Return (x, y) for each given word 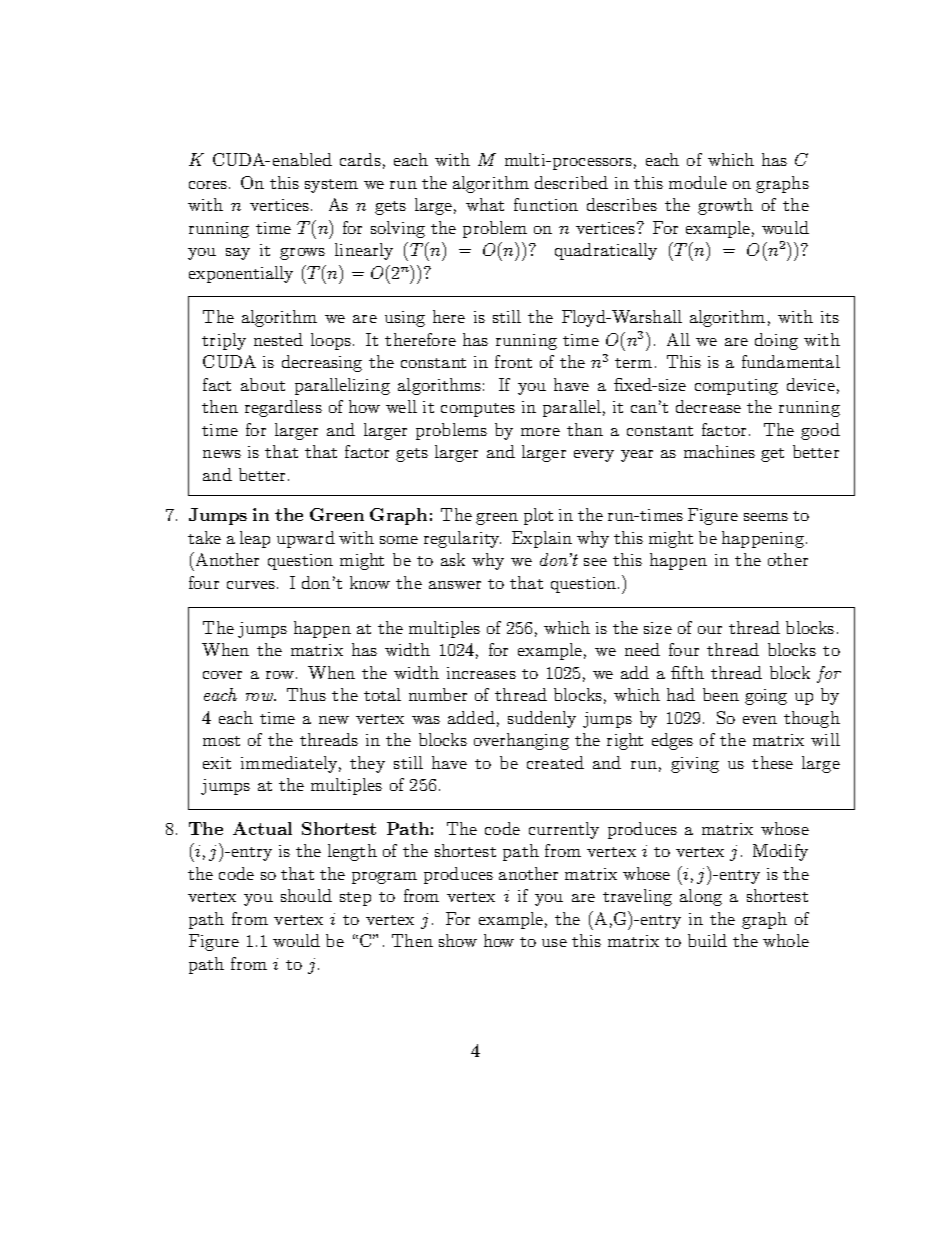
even (760, 720)
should (306, 895)
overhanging (521, 741)
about (263, 384)
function (546, 204)
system (331, 186)
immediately (291, 764)
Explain (542, 539)
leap (255, 539)
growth (725, 206)
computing (736, 387)
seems (766, 517)
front (513, 361)
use (554, 943)
